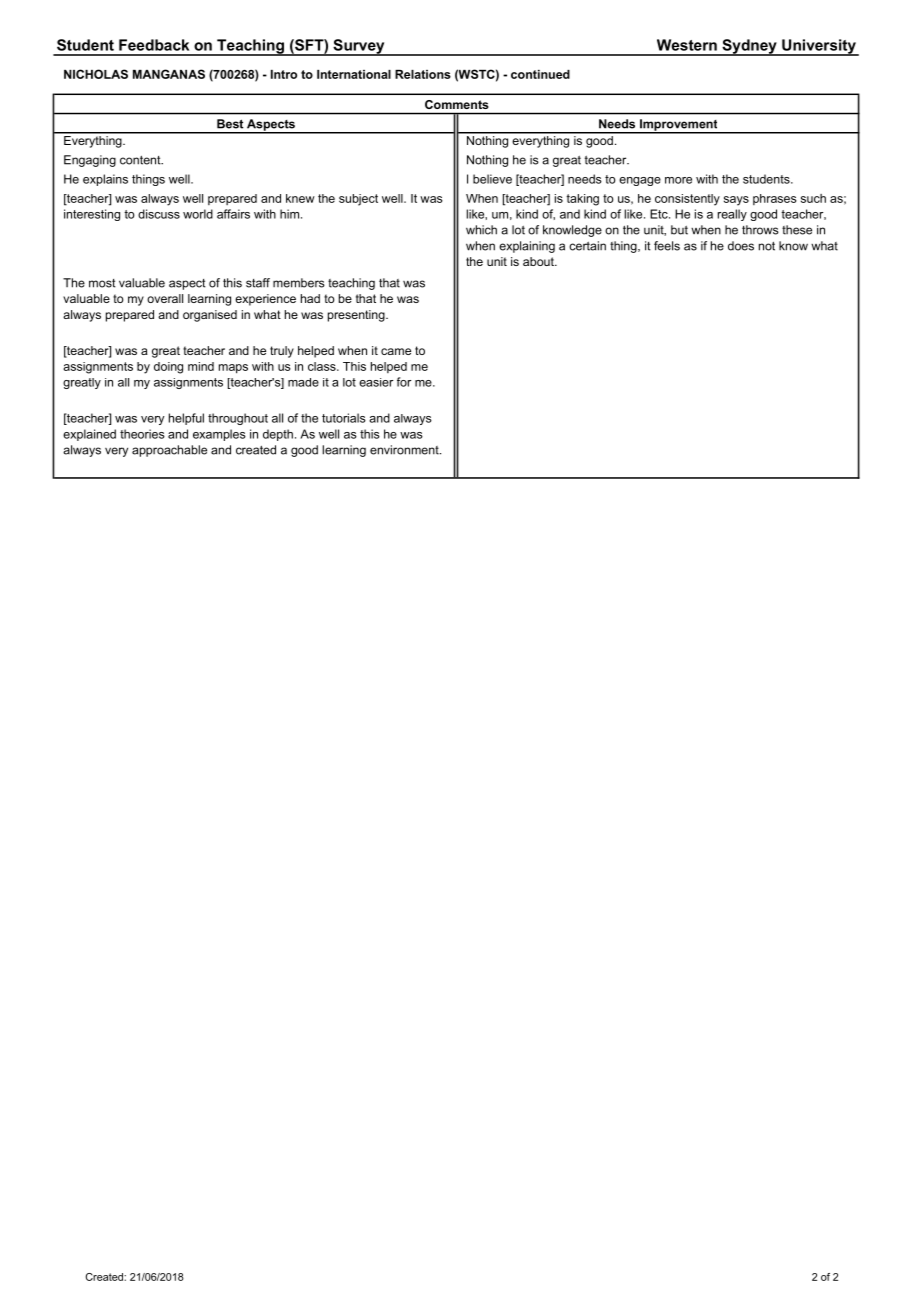 The height and width of the image is (1308, 924). Describe the element at coordinates (741, 246) in the image. I see `does` at that location.
